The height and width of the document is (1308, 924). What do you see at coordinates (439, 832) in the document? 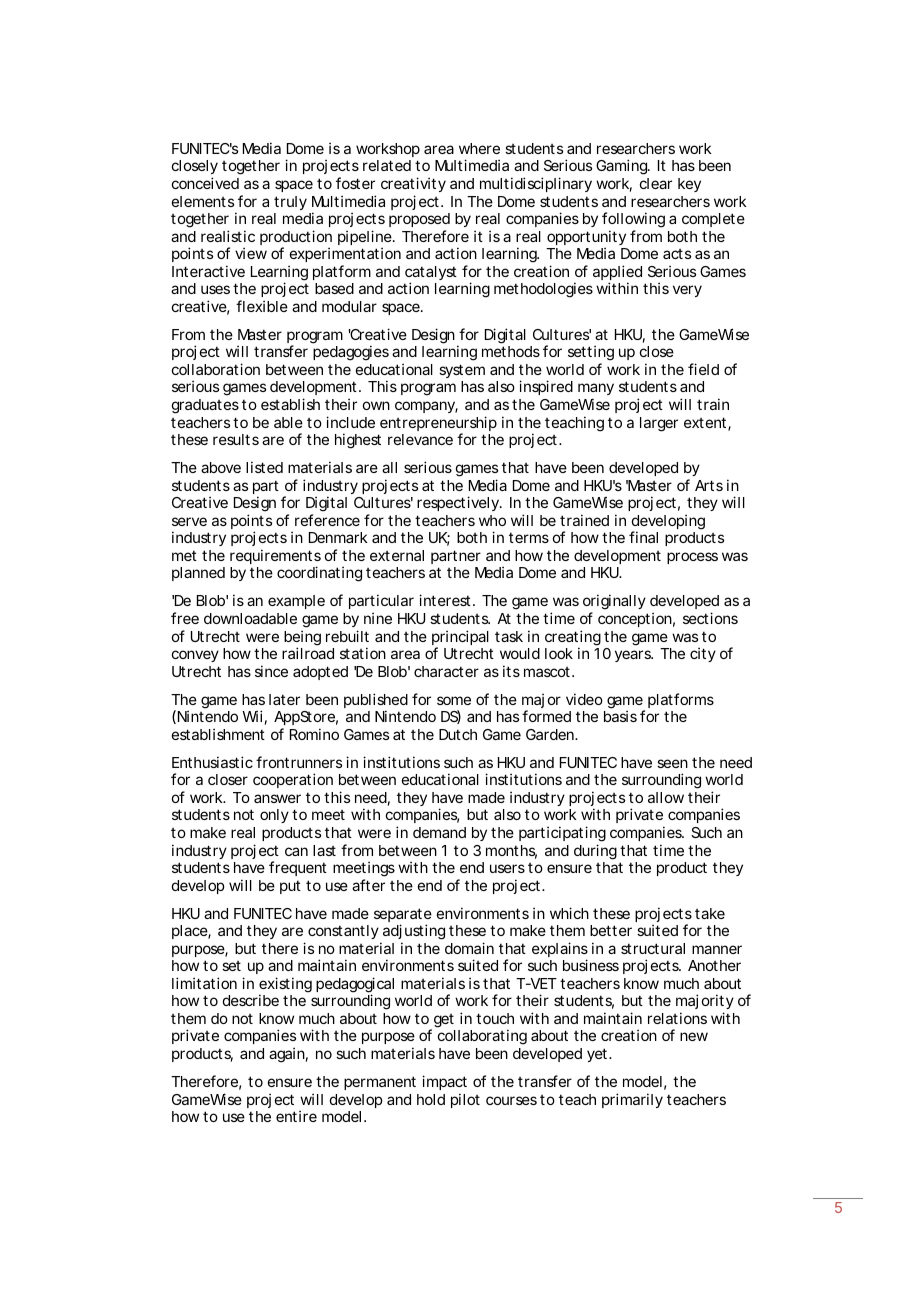
I see `demand` at bounding box center [439, 832].
